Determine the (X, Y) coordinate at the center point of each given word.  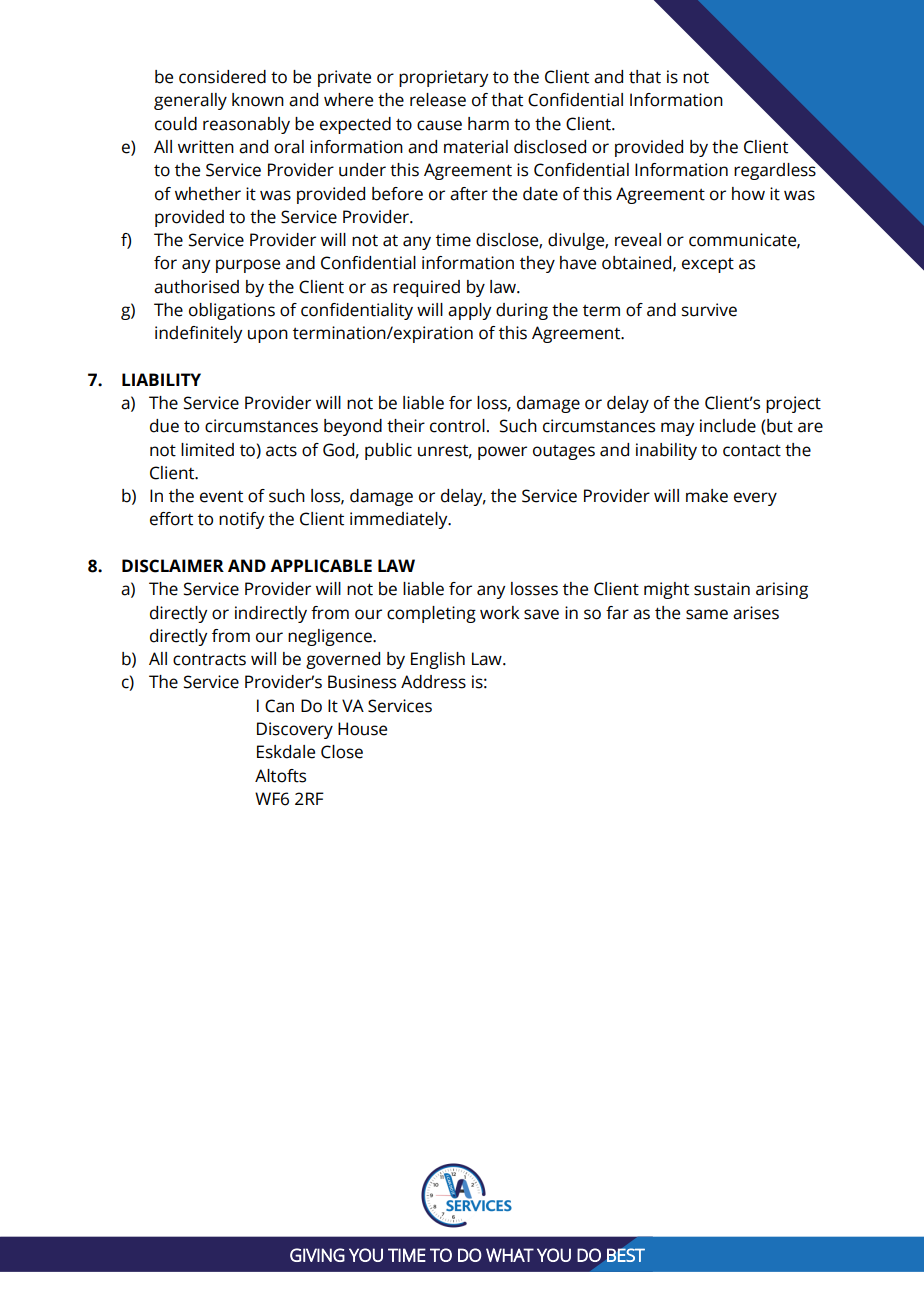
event (221, 497)
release (438, 100)
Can (279, 706)
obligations (232, 311)
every (755, 499)
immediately (400, 520)
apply (469, 311)
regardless (776, 170)
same (707, 614)
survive (709, 310)
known (258, 100)
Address (433, 682)
